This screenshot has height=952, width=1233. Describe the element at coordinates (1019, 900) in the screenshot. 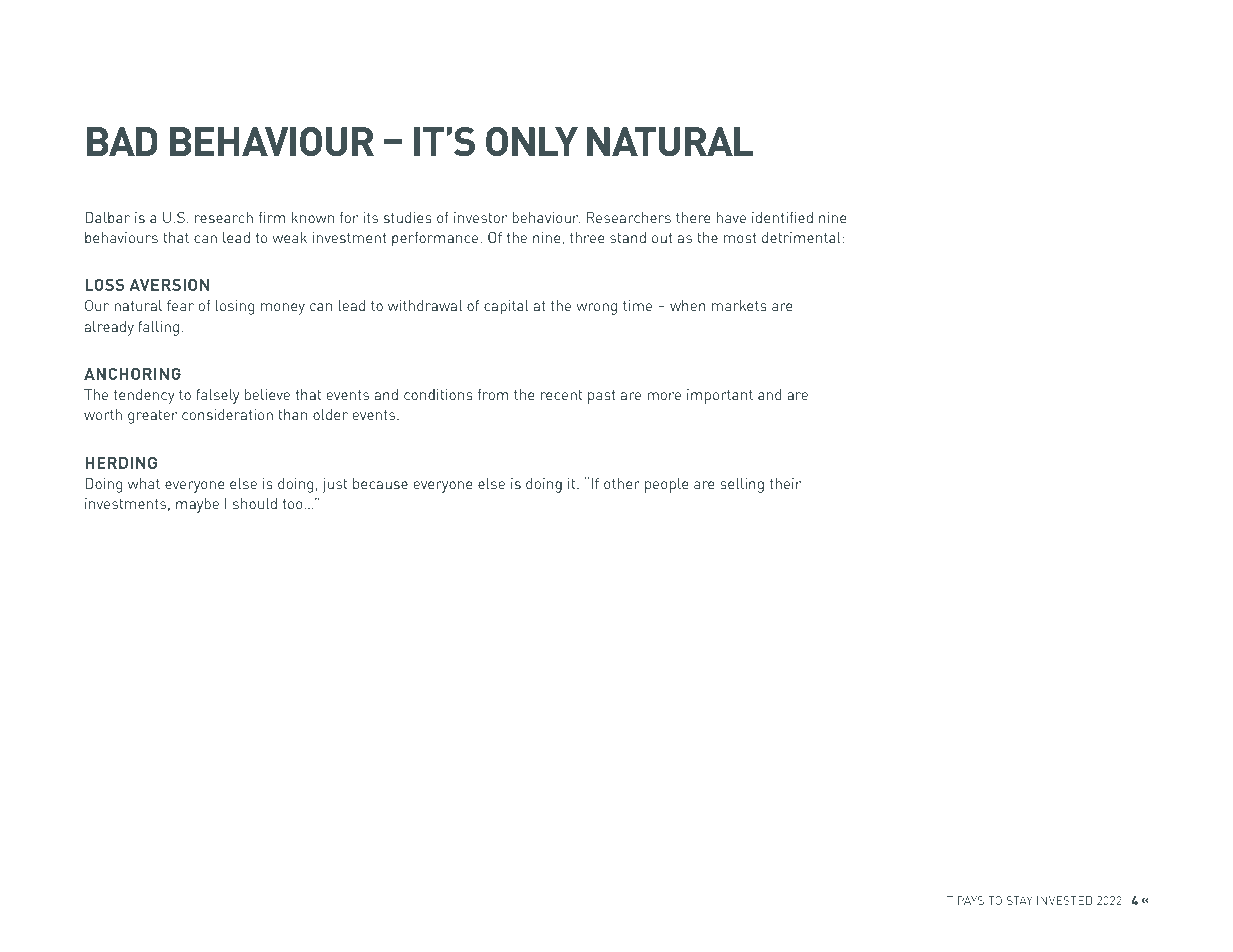

I see `STAY` at that location.
